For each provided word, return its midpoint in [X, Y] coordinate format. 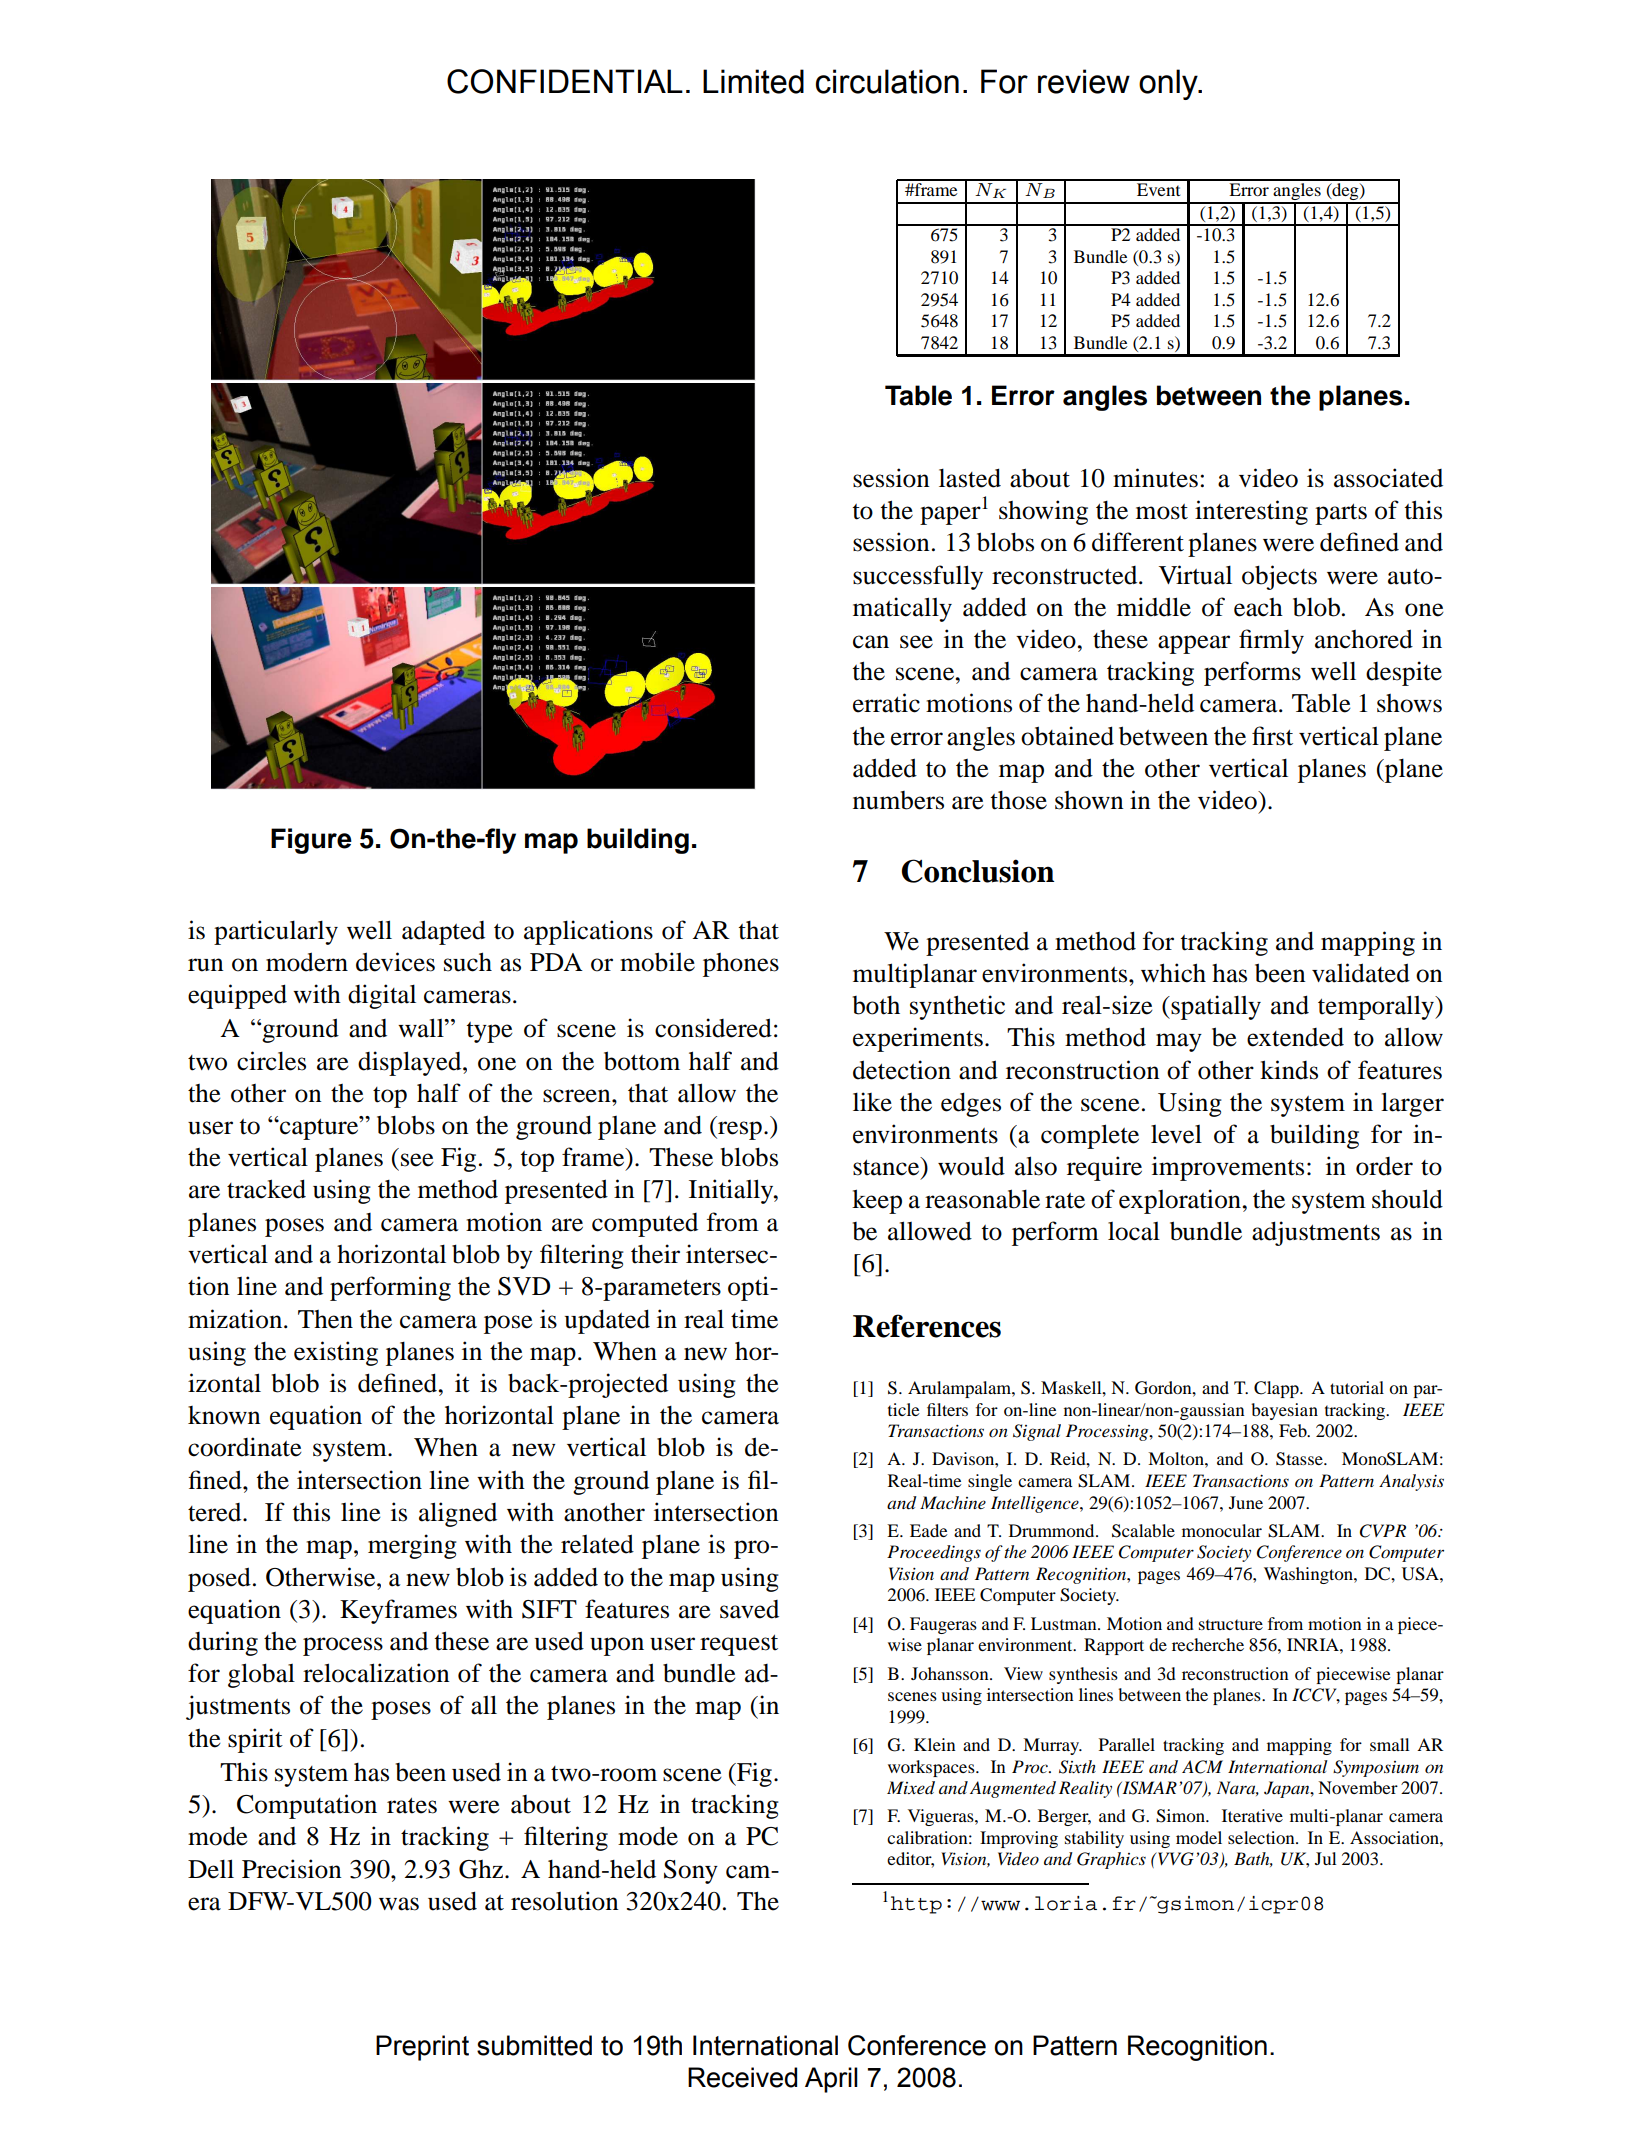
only [1169, 84]
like [872, 1102]
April [831, 2080]
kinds [1289, 1070]
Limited [753, 81]
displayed [411, 1063]
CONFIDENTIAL [565, 81]
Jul [1326, 1858]
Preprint [422, 2048]
